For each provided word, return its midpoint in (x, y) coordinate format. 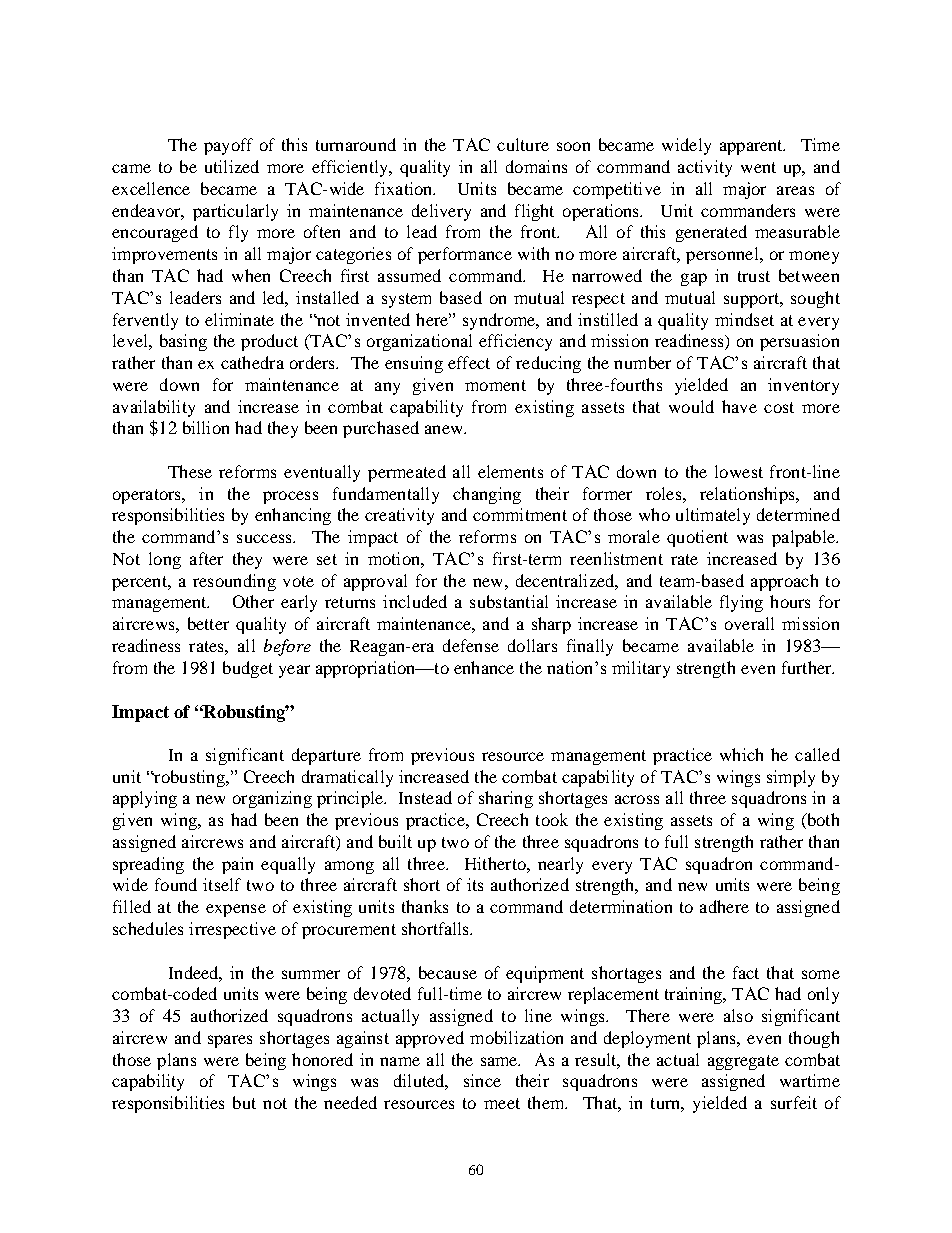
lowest (739, 471)
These (190, 471)
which (741, 754)
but (244, 1102)
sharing (506, 799)
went (758, 167)
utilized (232, 166)
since (482, 1080)
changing (487, 495)
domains (536, 166)
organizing (272, 799)
